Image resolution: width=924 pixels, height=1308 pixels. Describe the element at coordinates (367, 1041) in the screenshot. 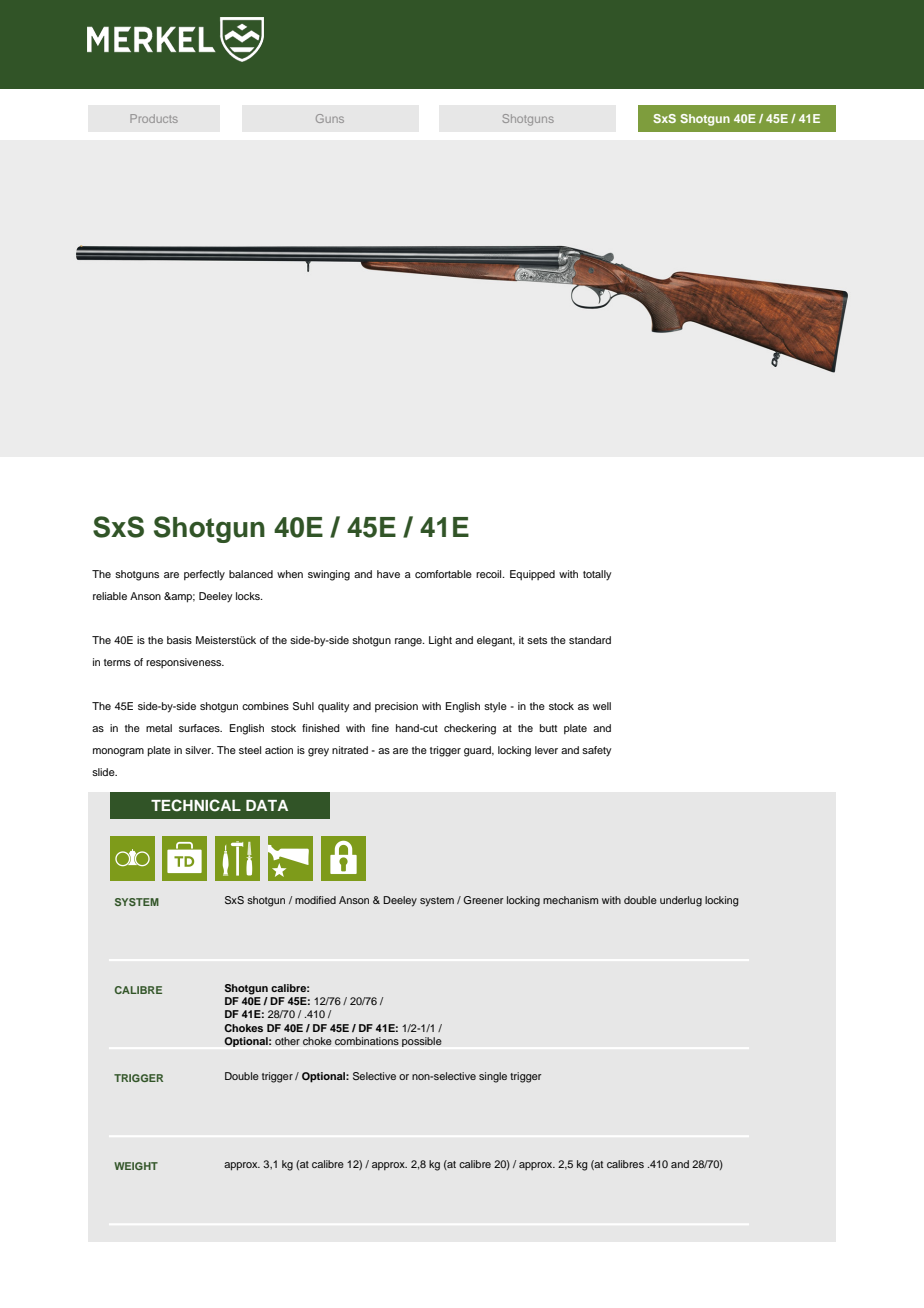

I see `combinations` at that location.
